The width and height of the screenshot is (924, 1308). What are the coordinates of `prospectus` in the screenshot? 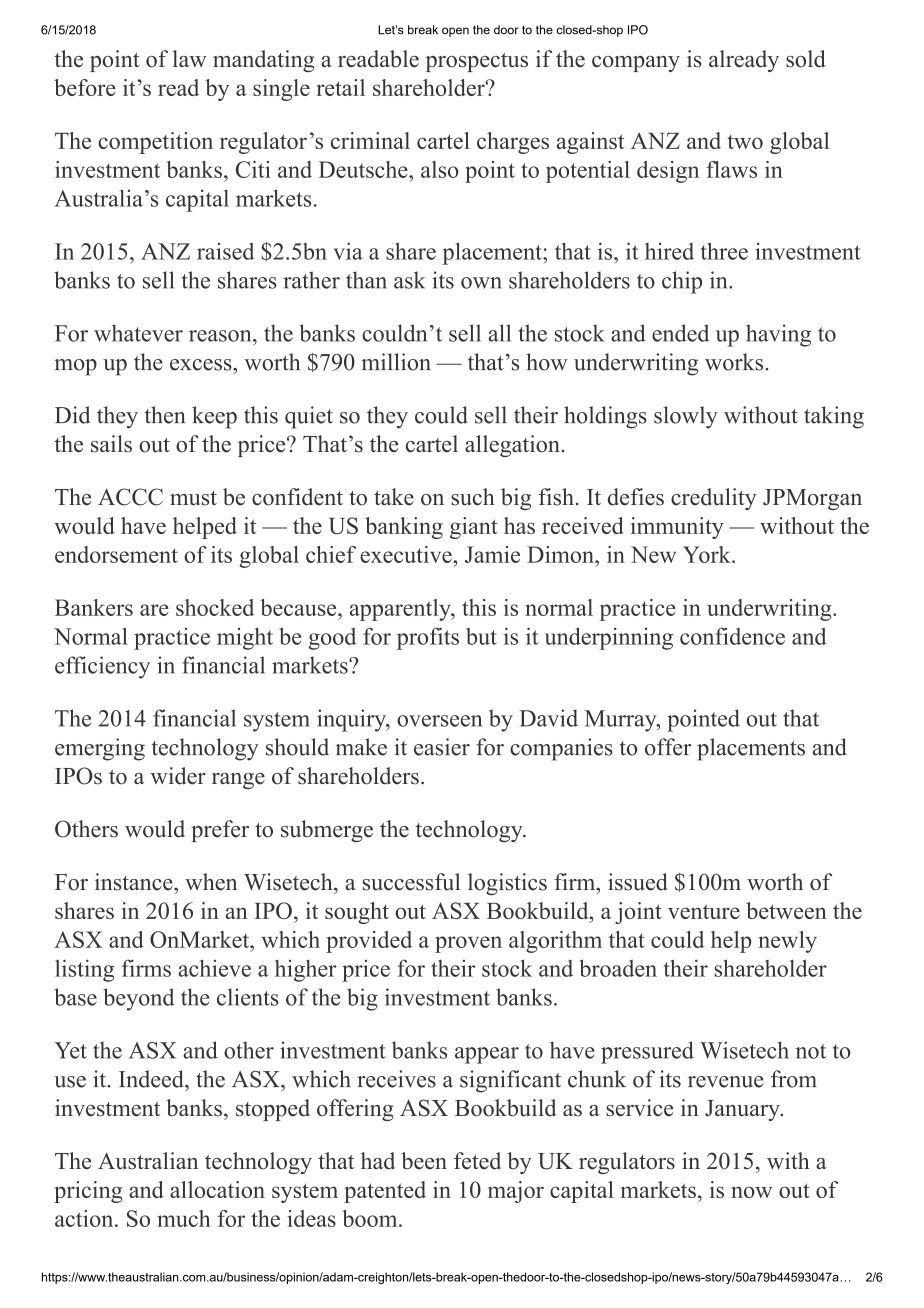 It's located at (477, 62).
